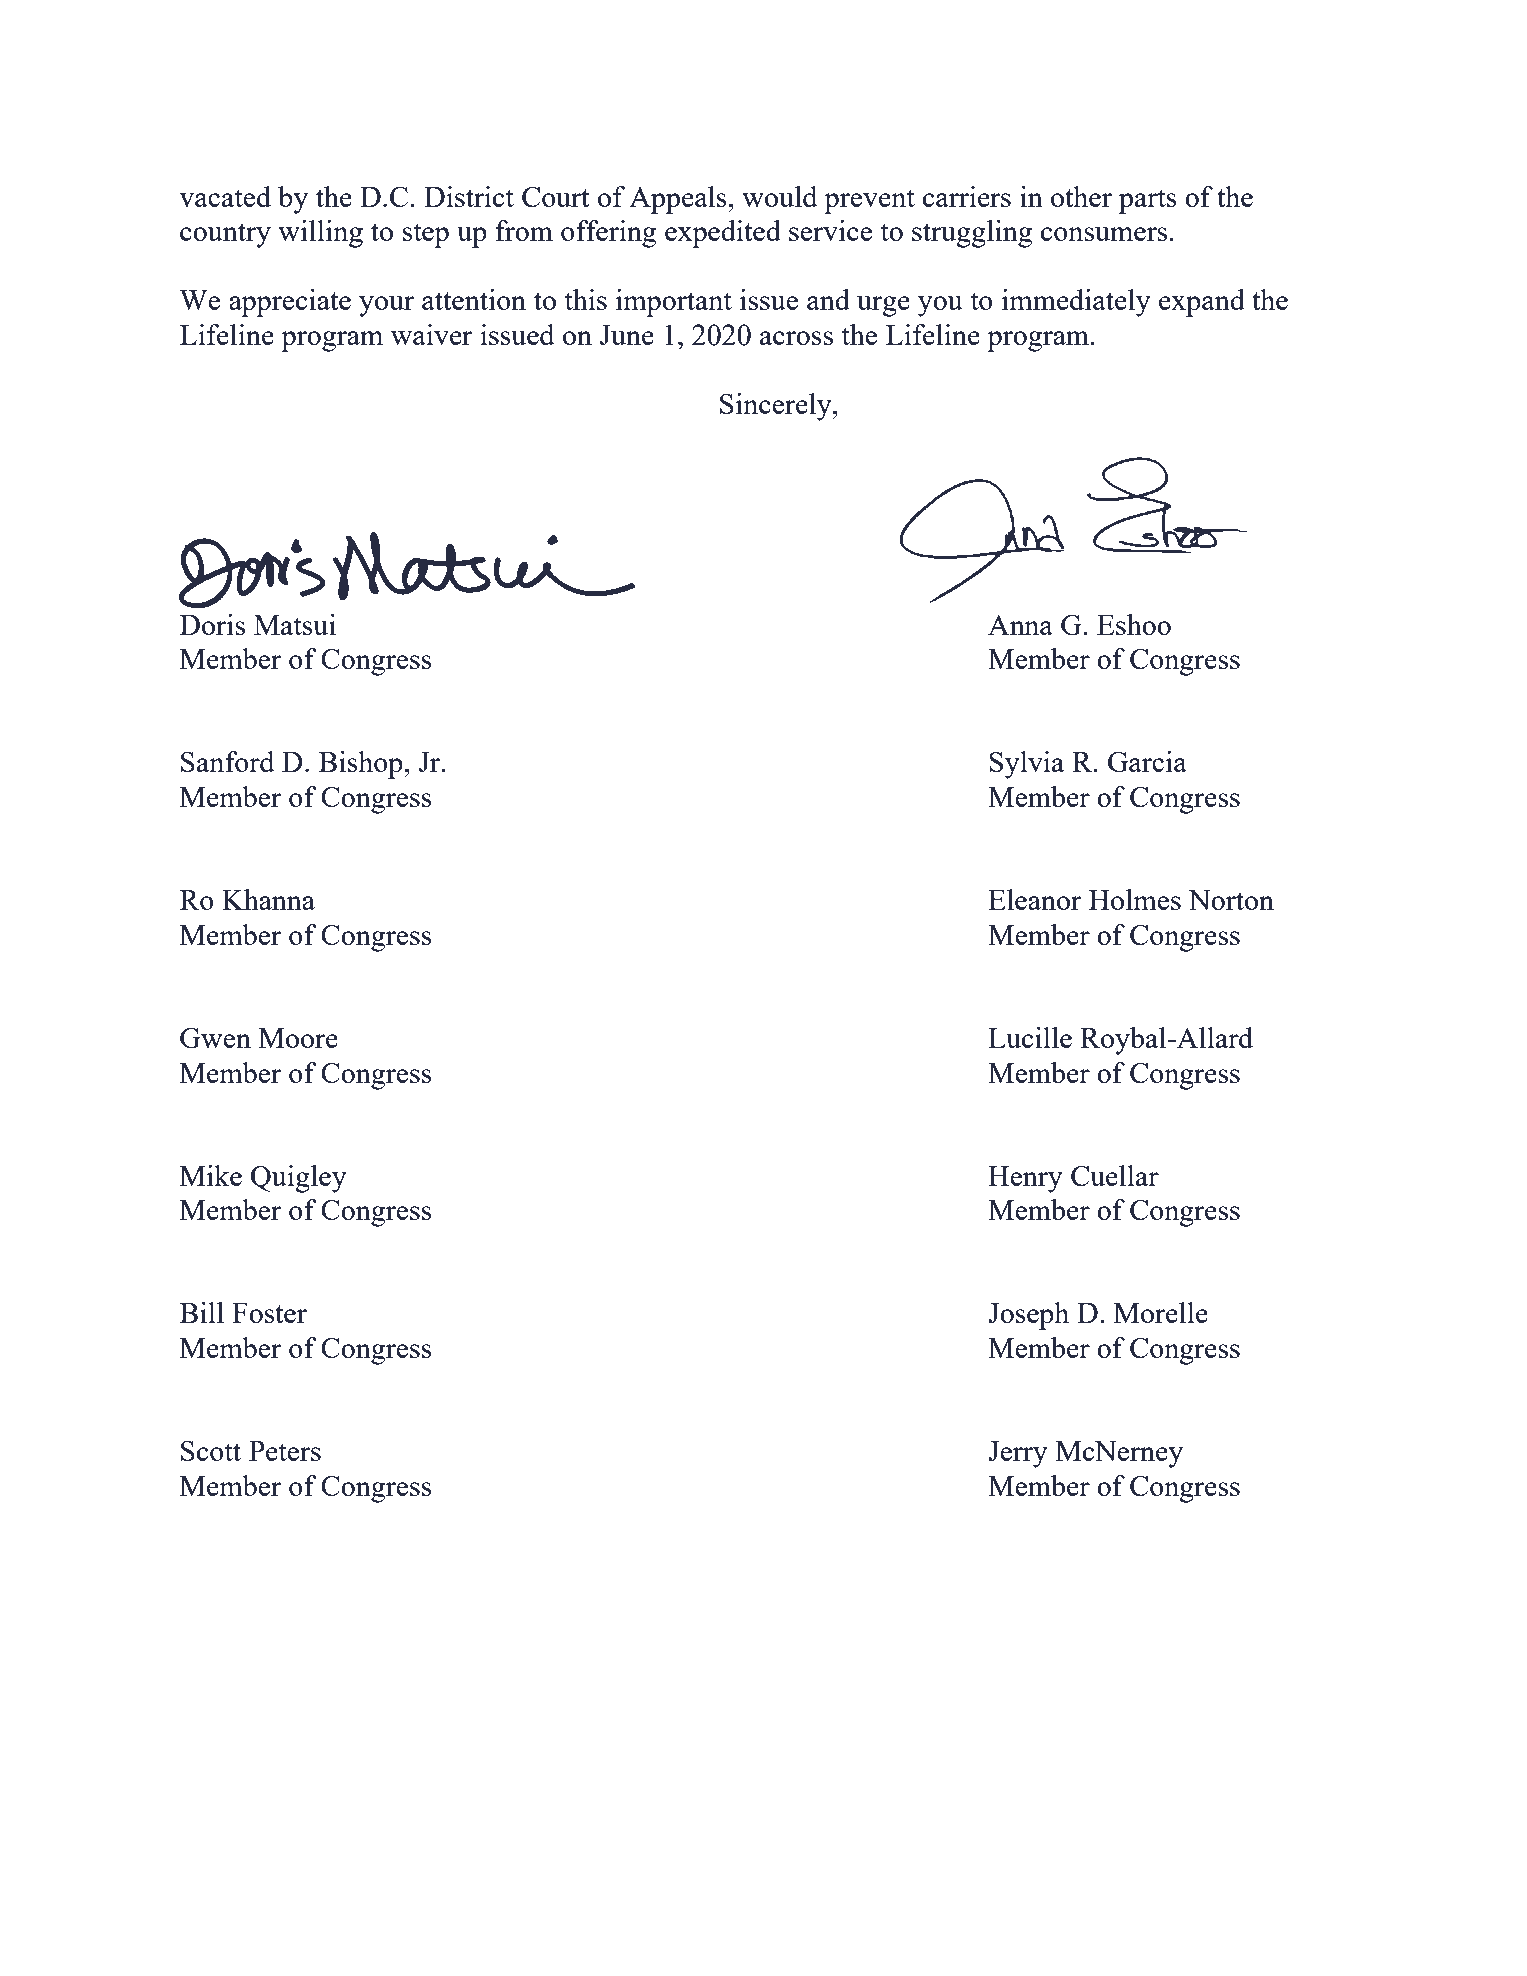 The height and width of the screenshot is (1976, 1527). What do you see at coordinates (285, 1451) in the screenshot?
I see `Peters` at bounding box center [285, 1451].
